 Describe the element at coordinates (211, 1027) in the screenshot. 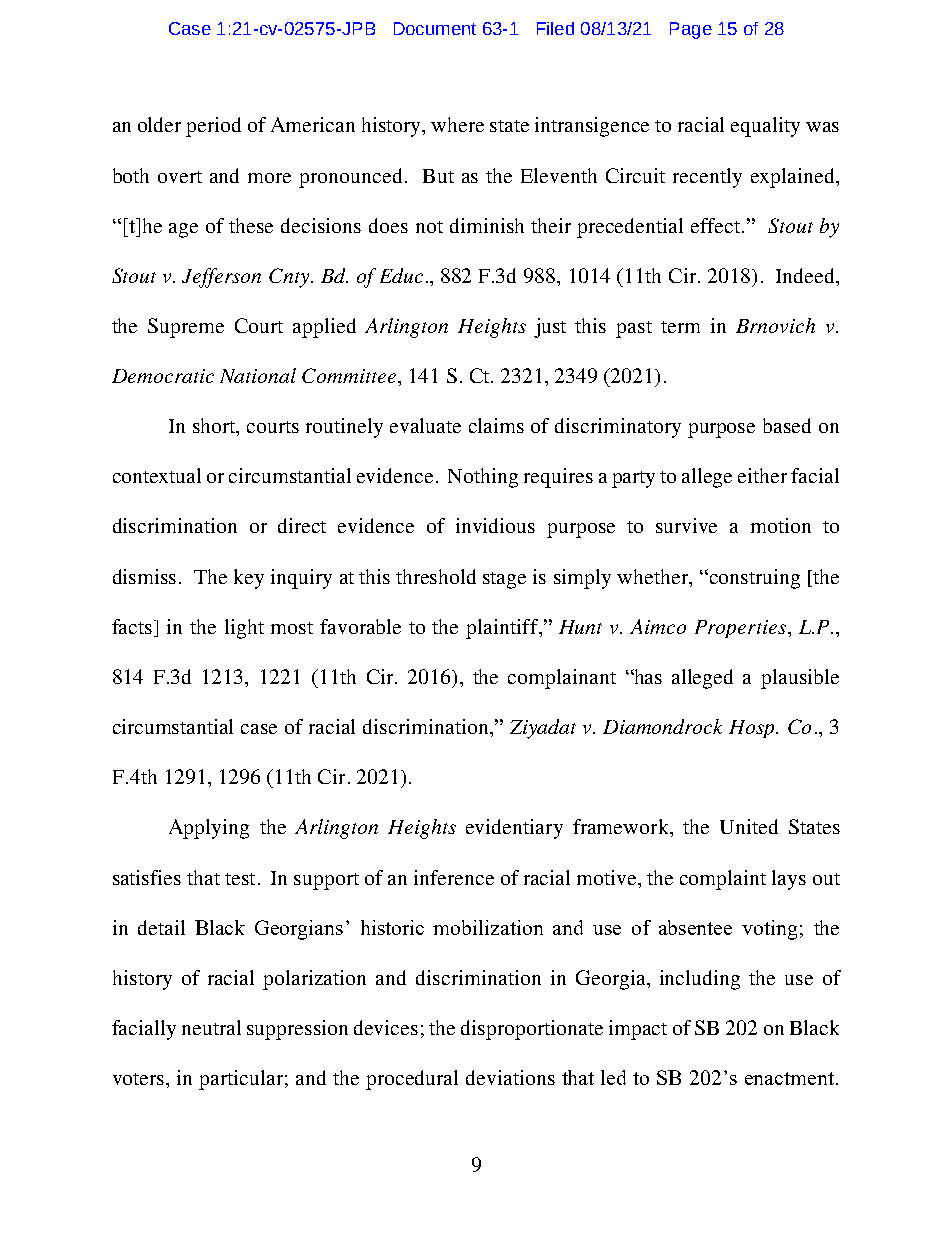

I see `neutral` at that location.
